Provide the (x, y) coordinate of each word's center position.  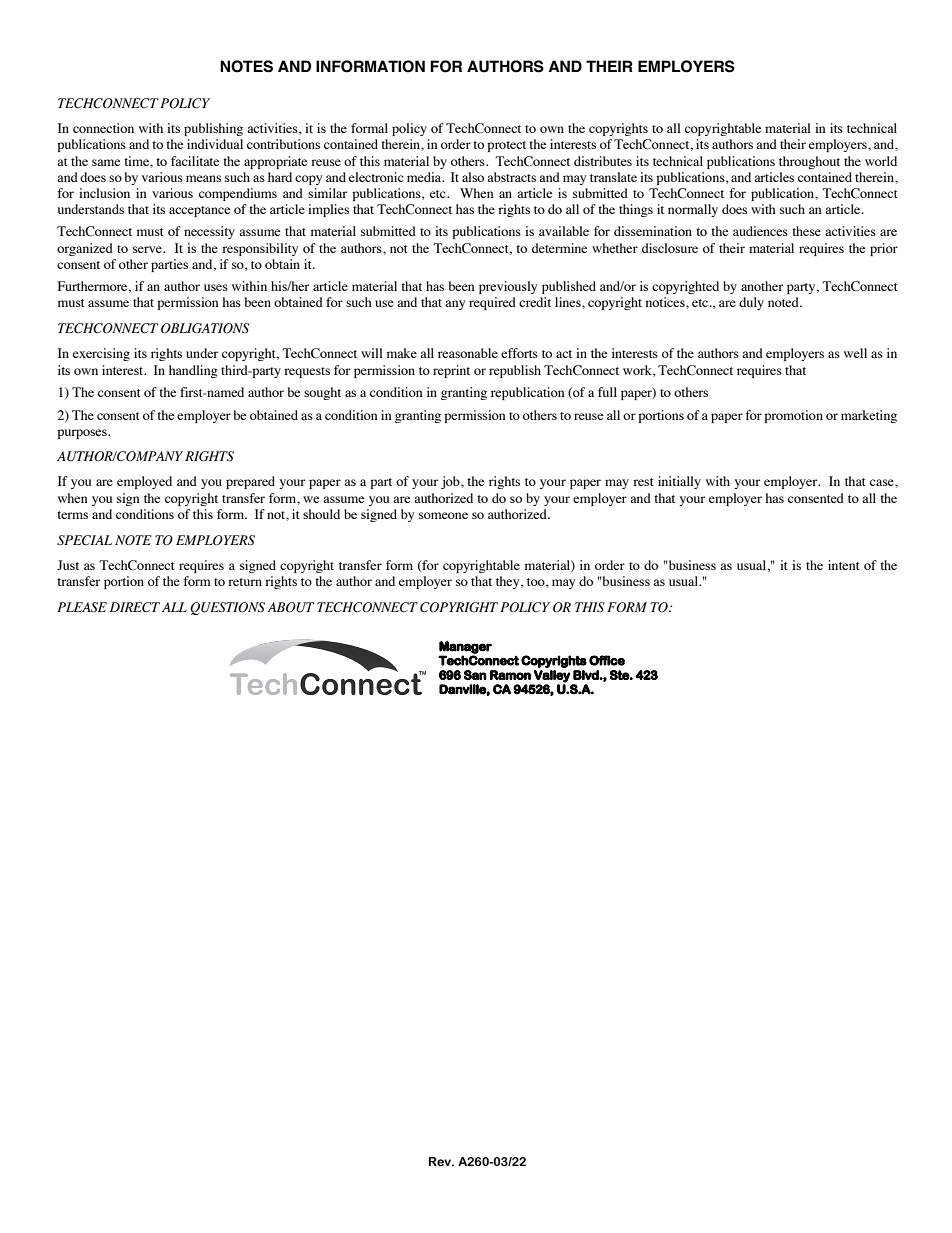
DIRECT (135, 607)
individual (215, 144)
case (883, 482)
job (451, 482)
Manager (465, 648)
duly (751, 303)
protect (506, 146)
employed (144, 482)
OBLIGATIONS (205, 328)
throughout (809, 162)
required (492, 303)
